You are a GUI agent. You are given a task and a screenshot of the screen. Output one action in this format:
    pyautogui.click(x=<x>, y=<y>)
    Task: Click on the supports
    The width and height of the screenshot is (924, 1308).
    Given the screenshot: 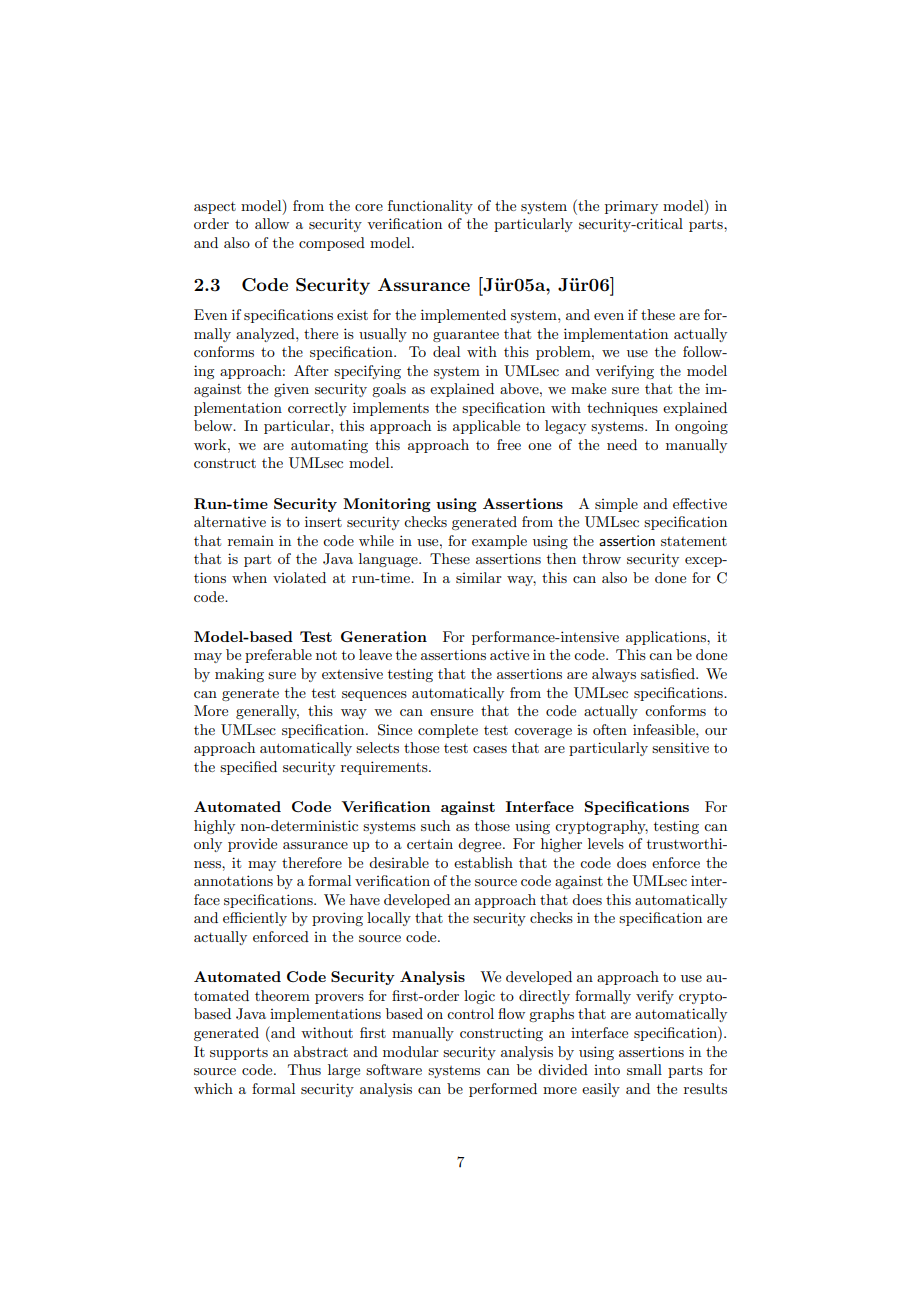 What is the action you would take?
    pyautogui.click(x=239, y=1053)
